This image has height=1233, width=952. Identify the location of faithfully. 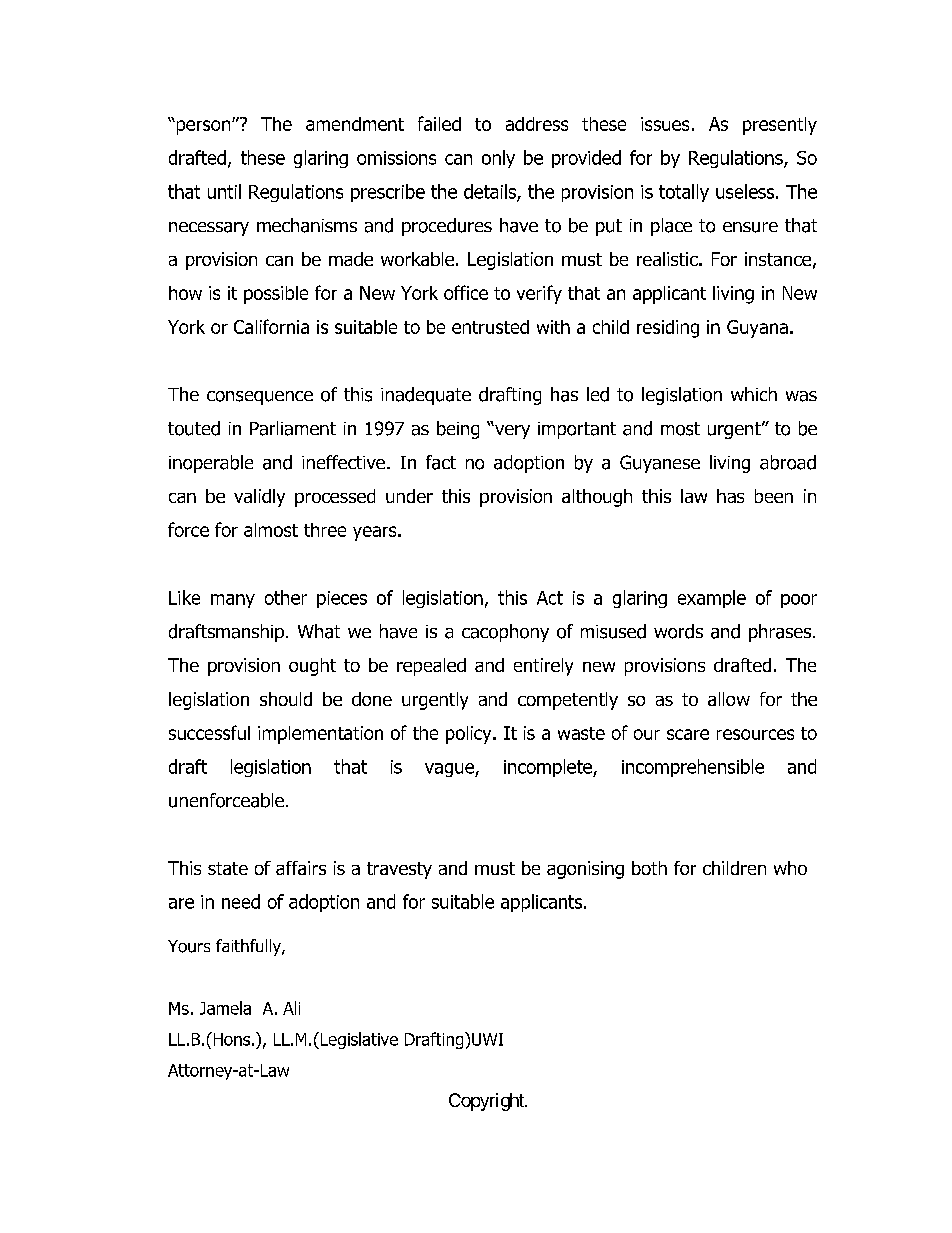
(249, 947).
